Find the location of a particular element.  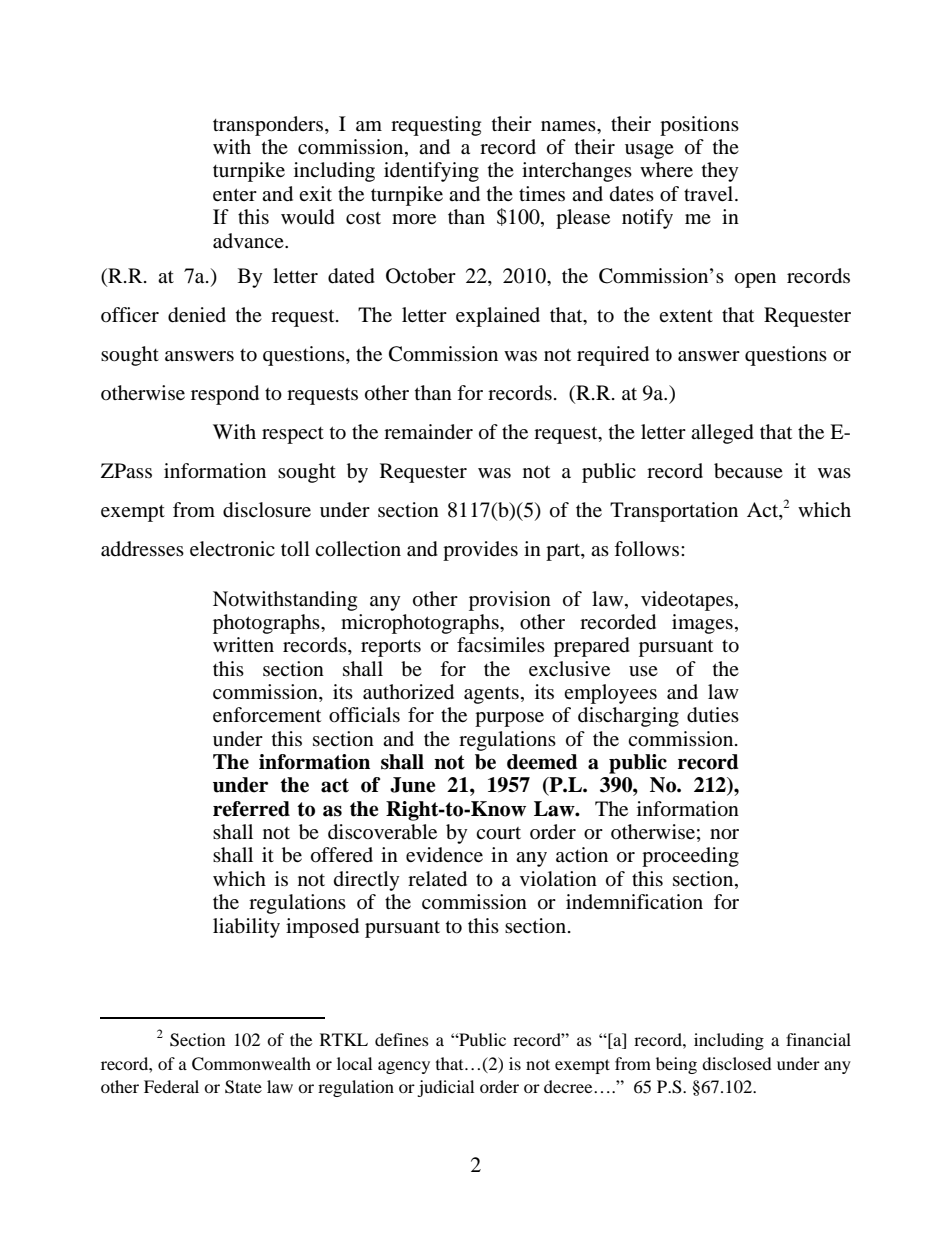

duties is located at coordinates (713, 715).
